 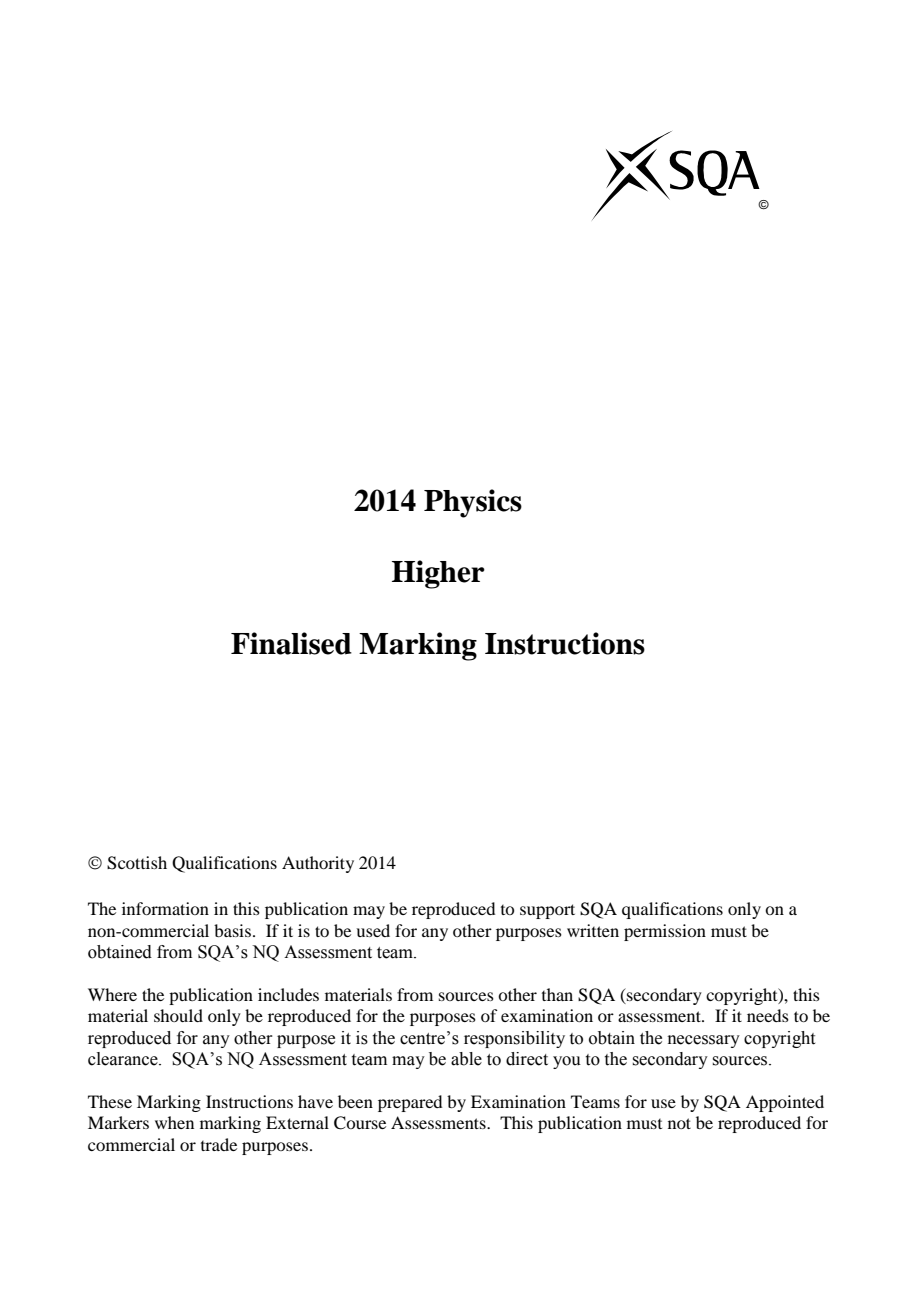 What do you see at coordinates (291, 643) in the screenshot?
I see `Finalised` at bounding box center [291, 643].
